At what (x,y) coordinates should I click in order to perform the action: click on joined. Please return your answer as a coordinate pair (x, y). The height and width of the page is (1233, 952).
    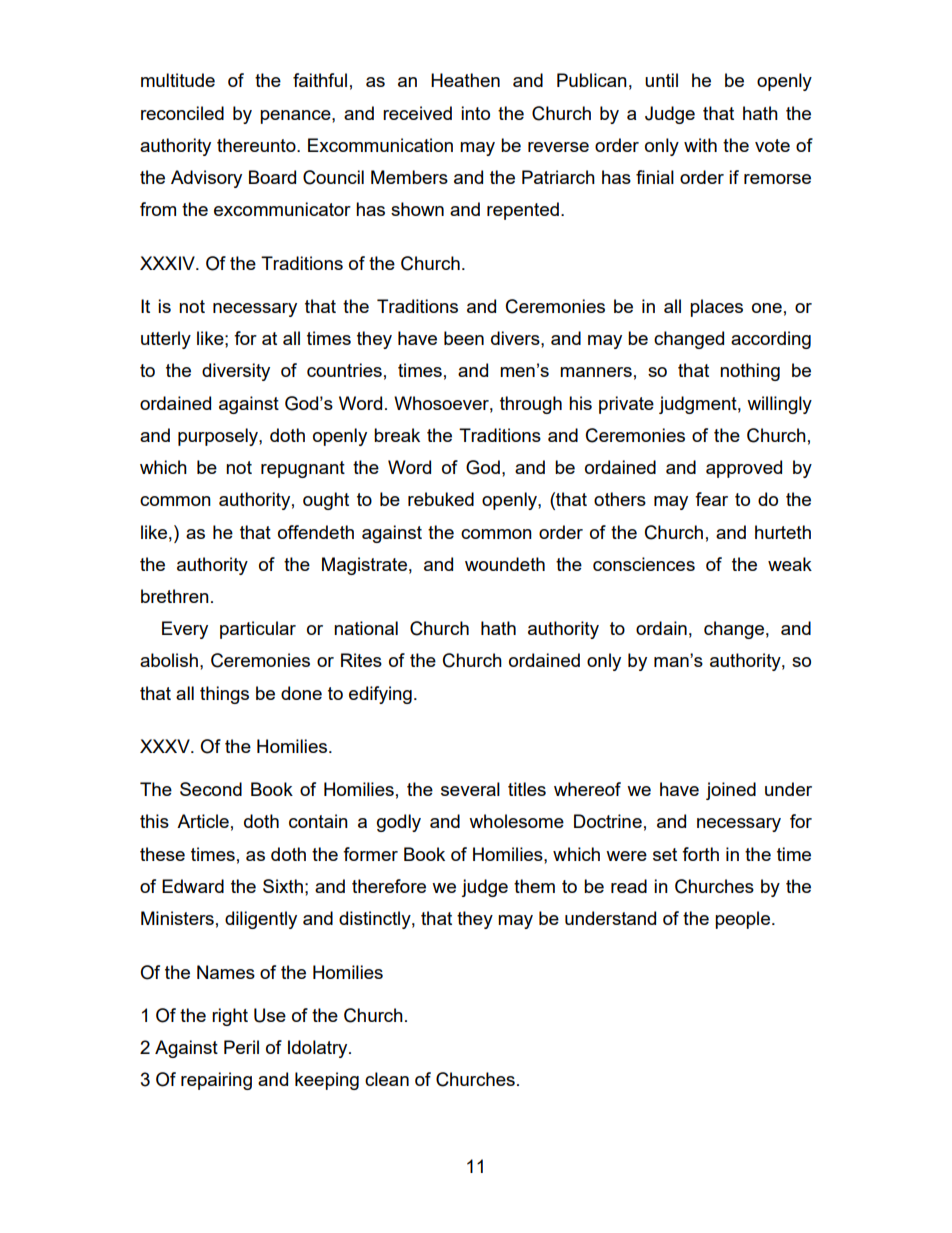
    Looking at the image, I should click on (731, 791).
